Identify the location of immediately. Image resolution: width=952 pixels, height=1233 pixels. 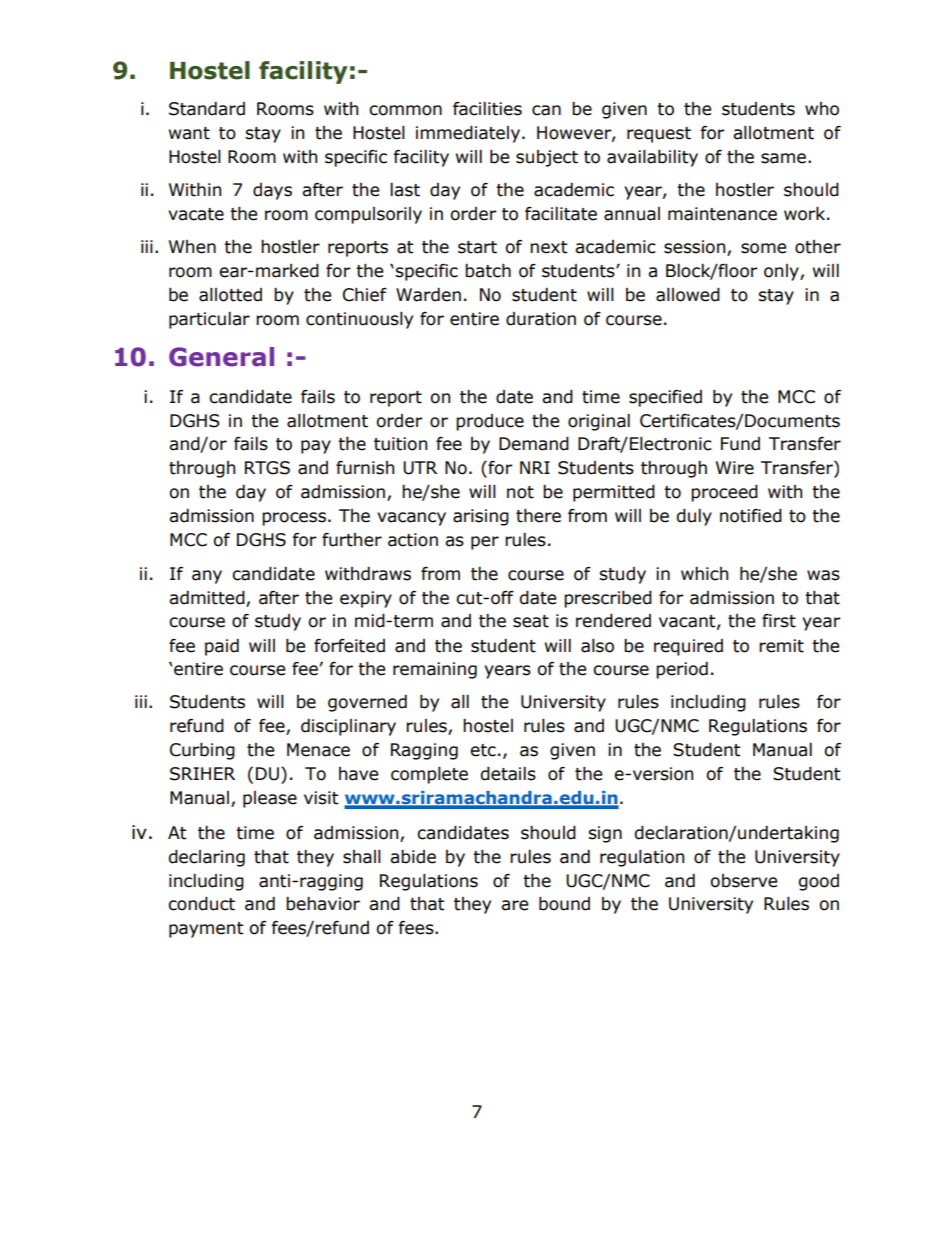
(468, 134).
